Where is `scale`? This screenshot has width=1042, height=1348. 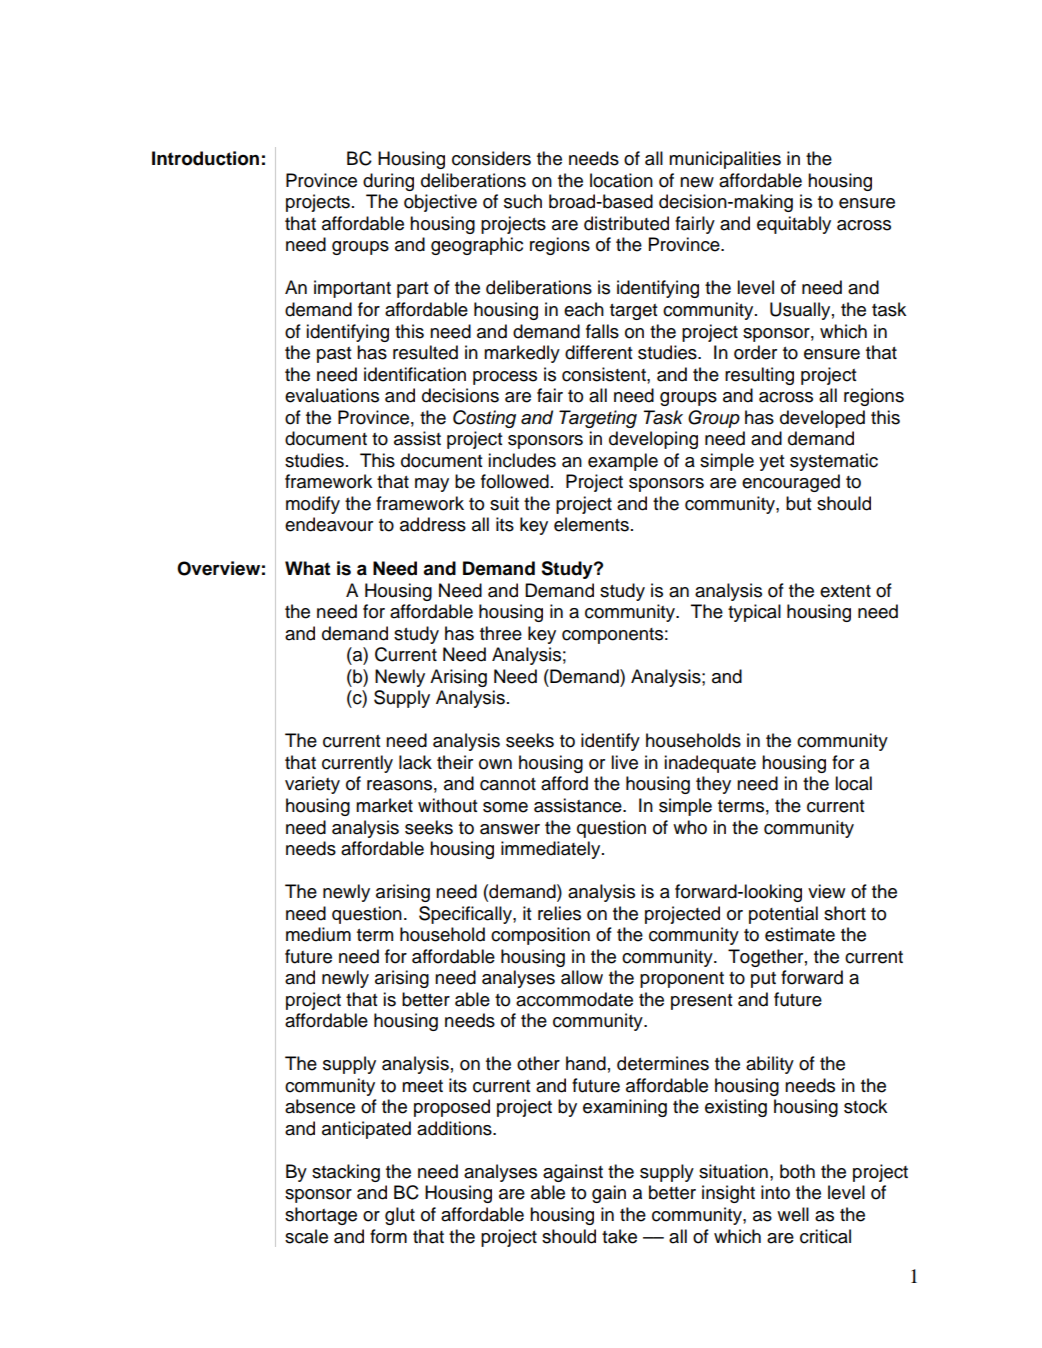 scale is located at coordinates (306, 1236).
